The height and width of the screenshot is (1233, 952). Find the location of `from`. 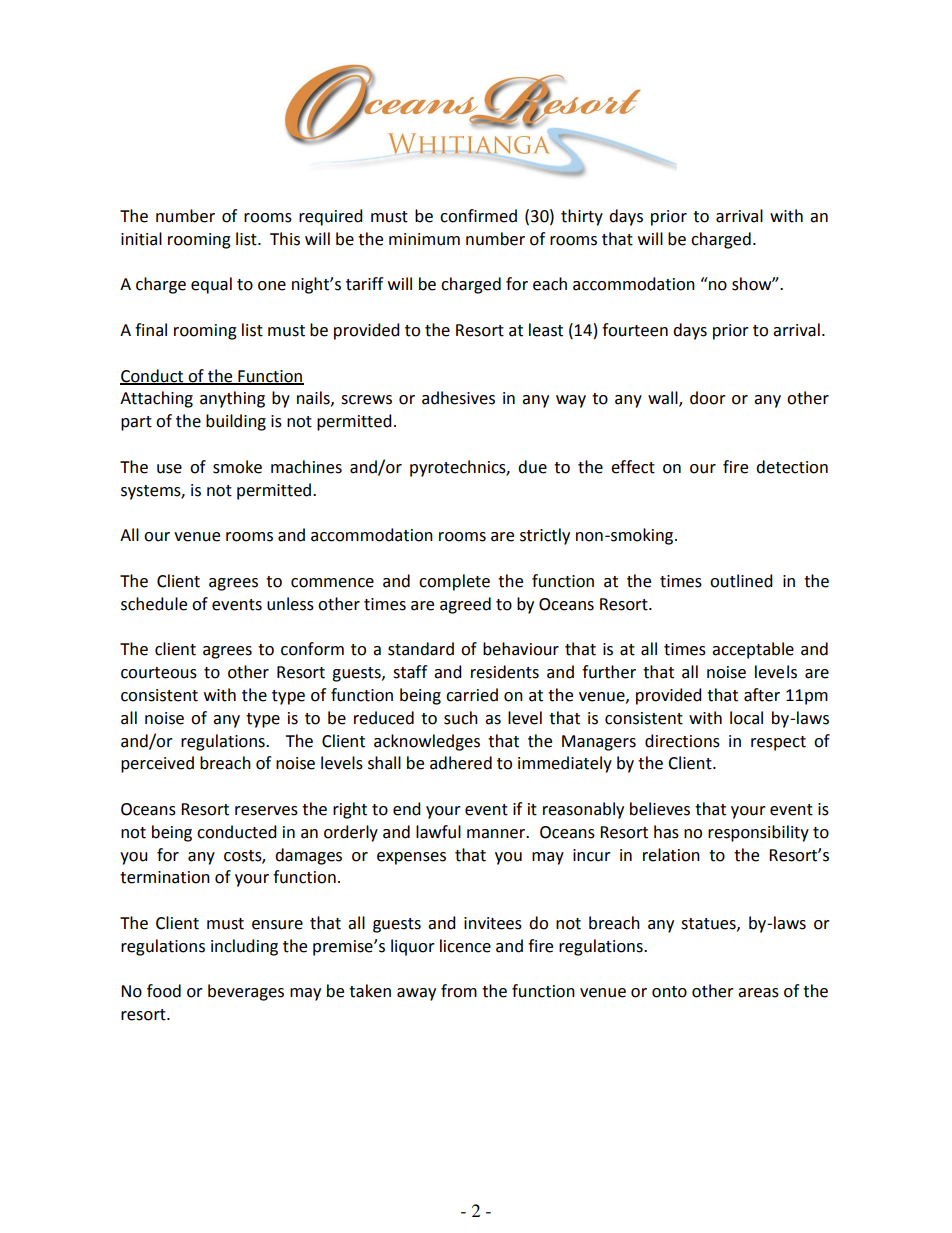

from is located at coordinates (459, 991).
